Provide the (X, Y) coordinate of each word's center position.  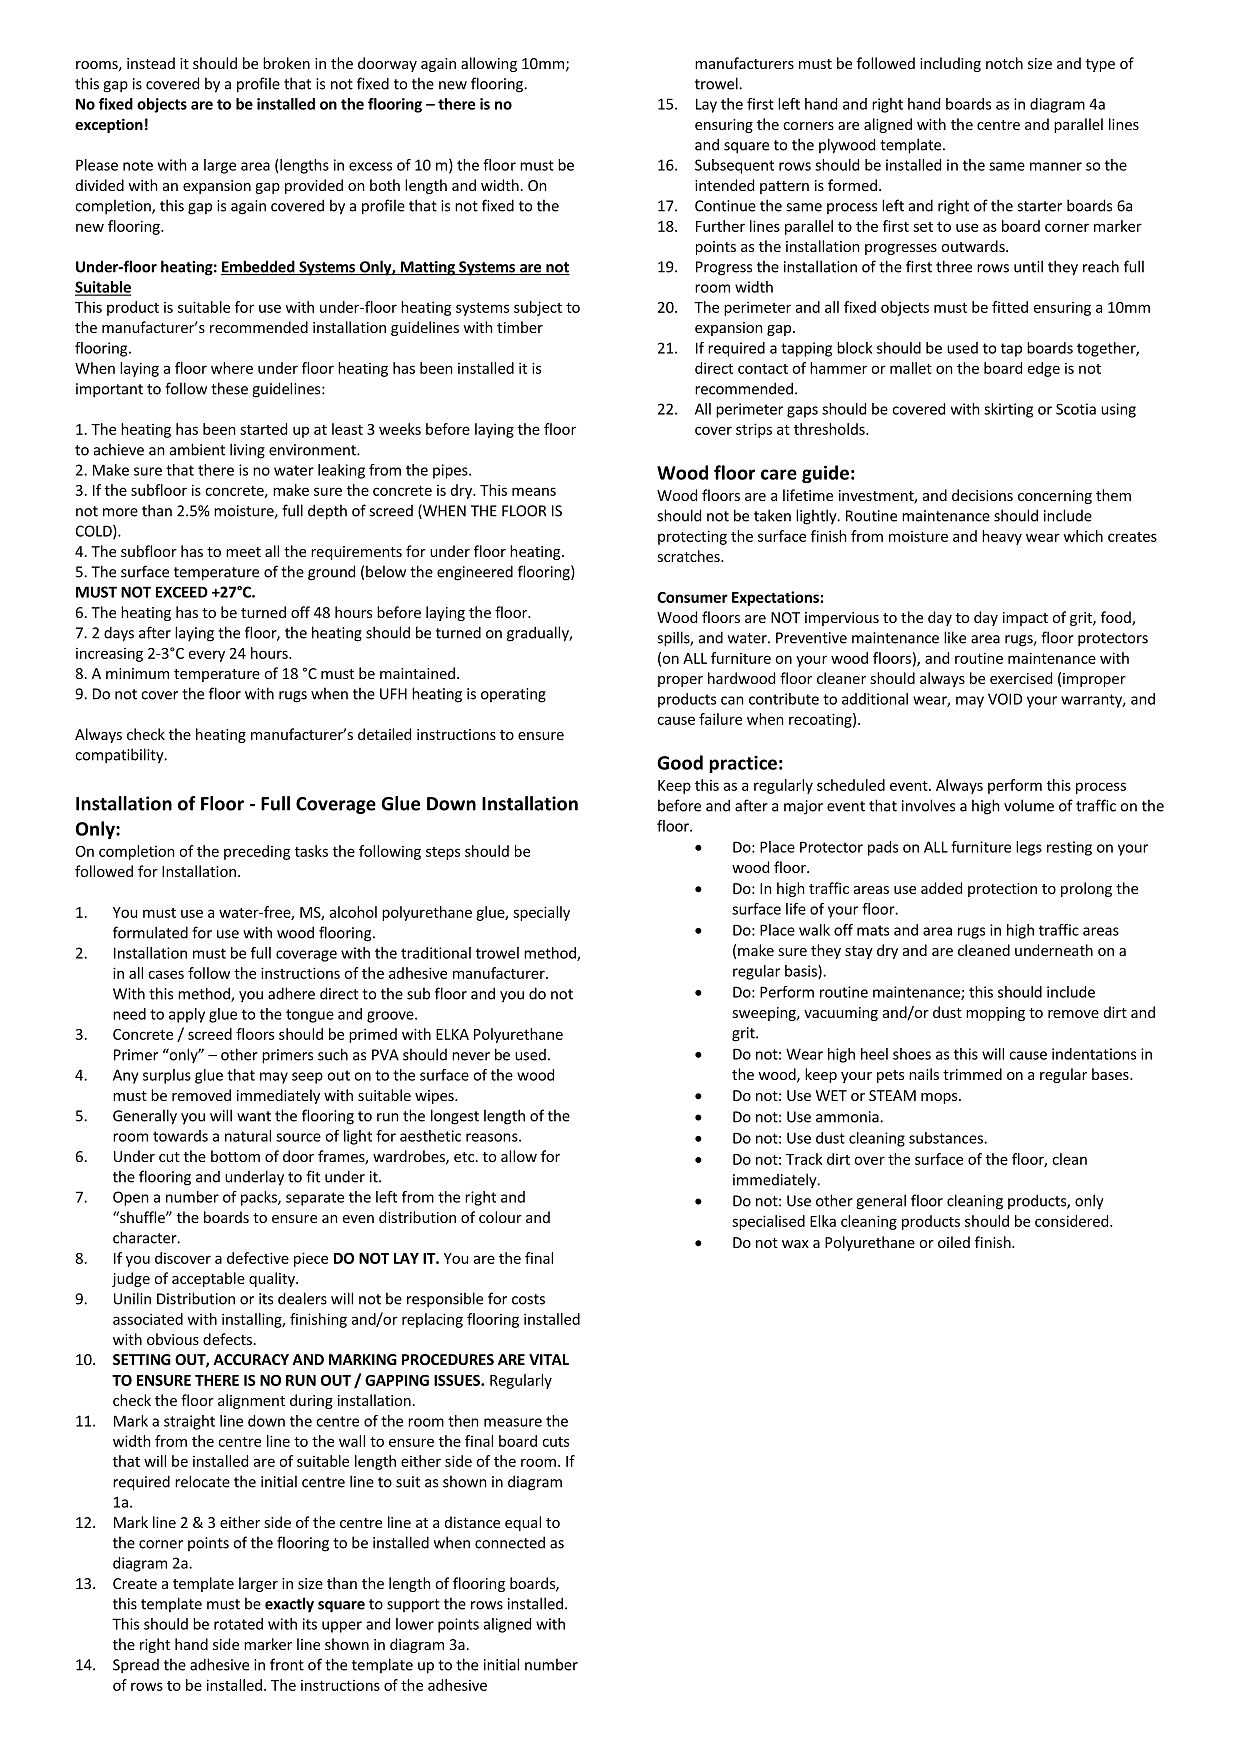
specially (541, 913)
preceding (257, 852)
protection (1002, 890)
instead (151, 63)
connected (510, 1542)
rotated (238, 1624)
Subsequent (734, 166)
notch (1004, 63)
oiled (954, 1242)
